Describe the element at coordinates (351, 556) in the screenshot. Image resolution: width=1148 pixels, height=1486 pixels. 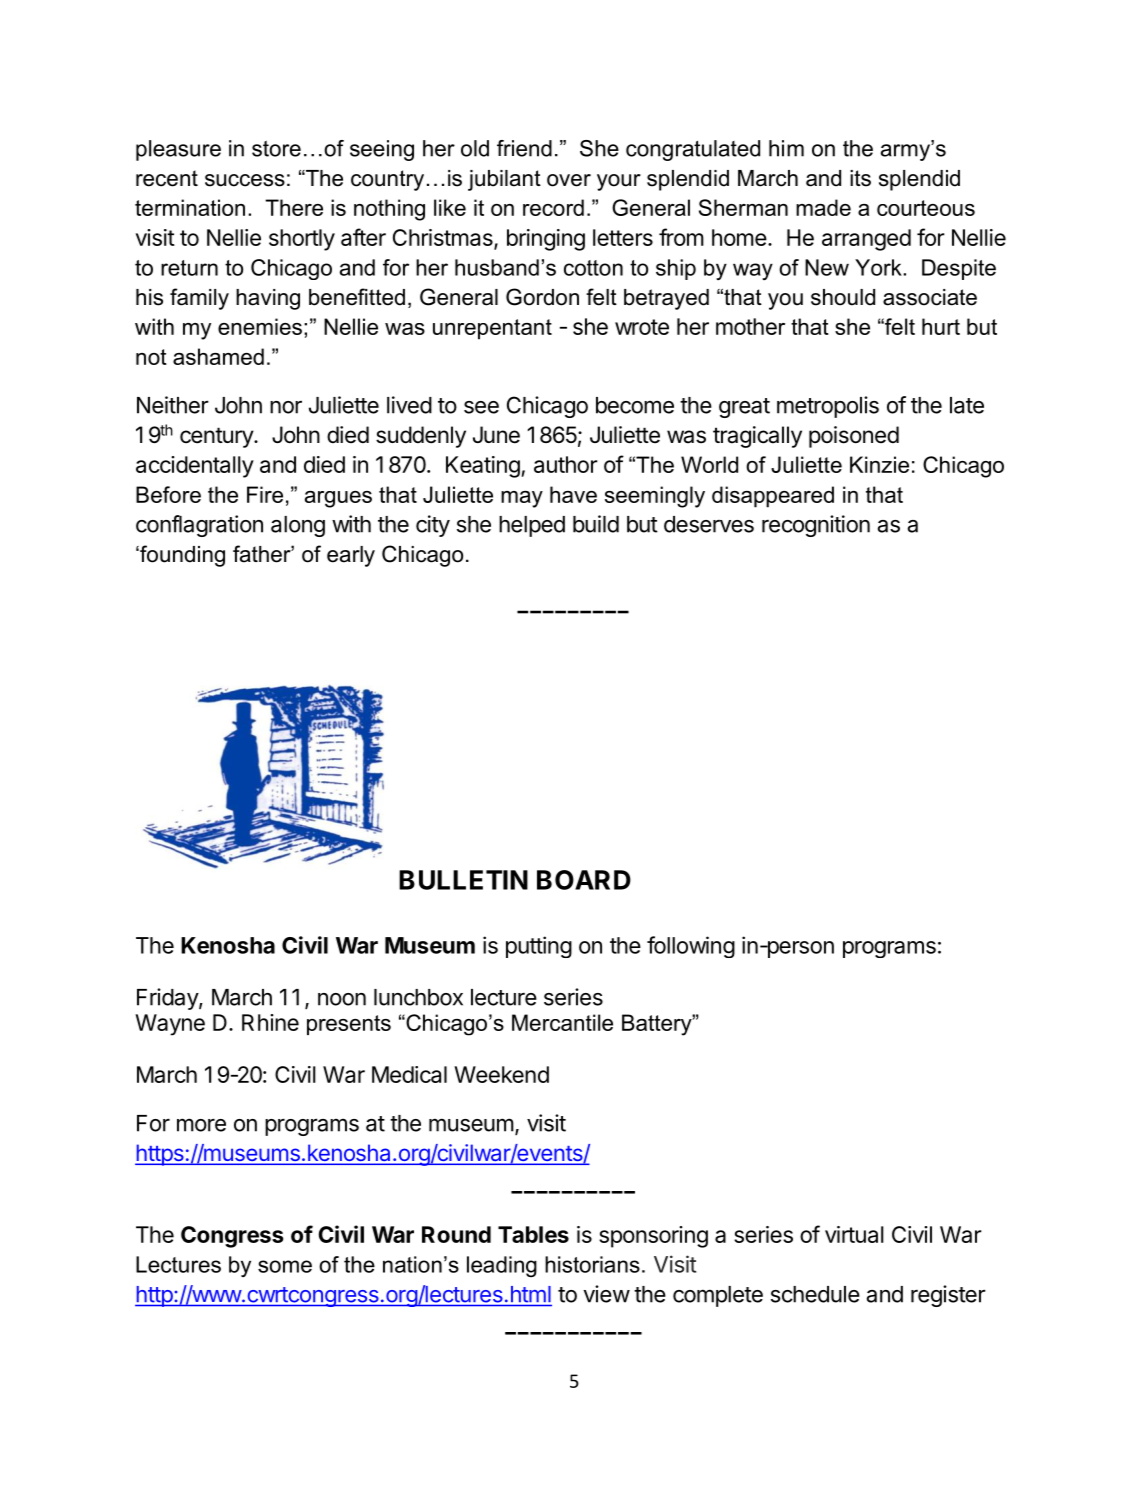
I see `early` at that location.
